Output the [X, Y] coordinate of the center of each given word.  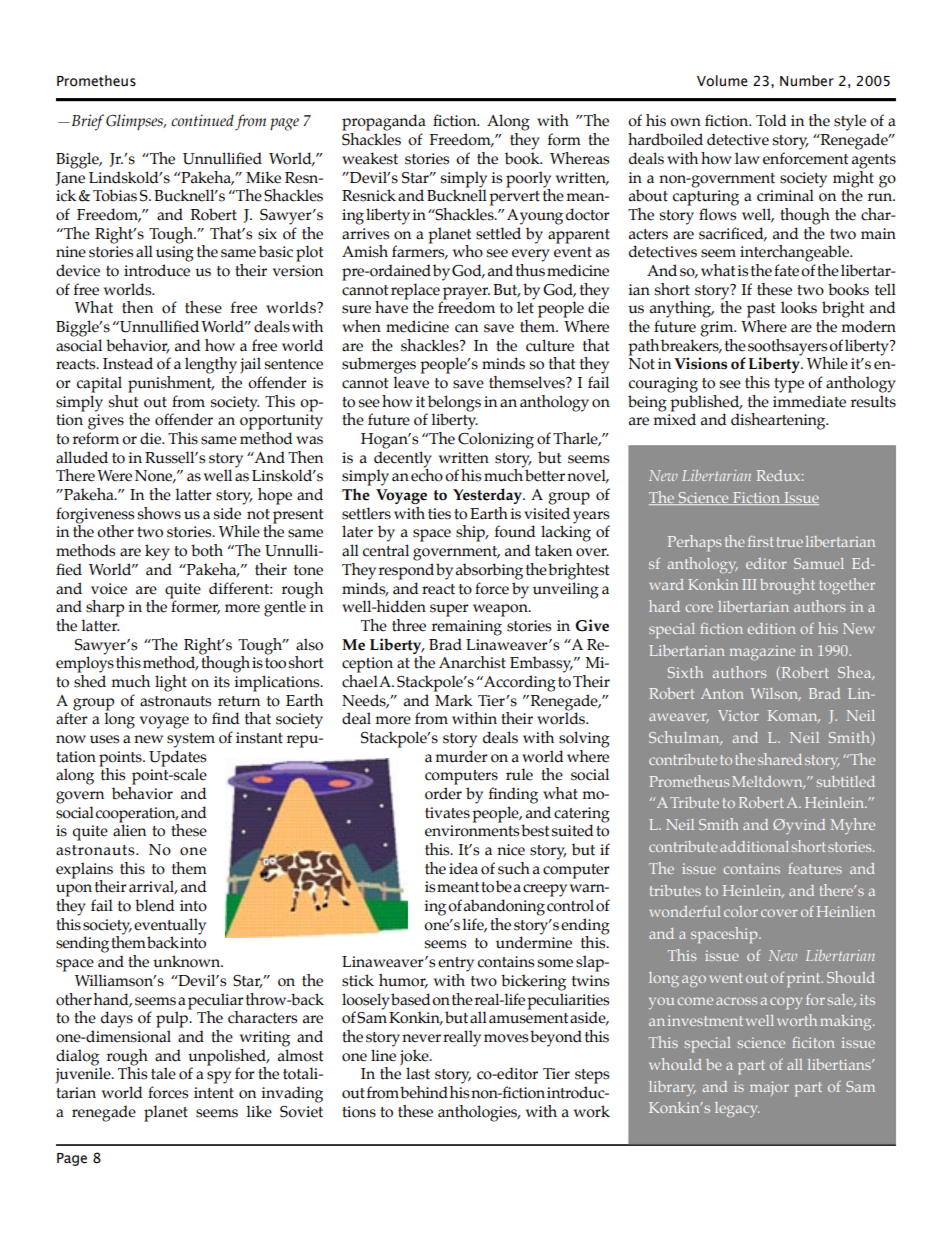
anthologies [479, 1113]
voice [109, 589]
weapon [501, 610]
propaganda [384, 122]
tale [163, 1073]
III [749, 584]
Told [771, 120]
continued [202, 120]
